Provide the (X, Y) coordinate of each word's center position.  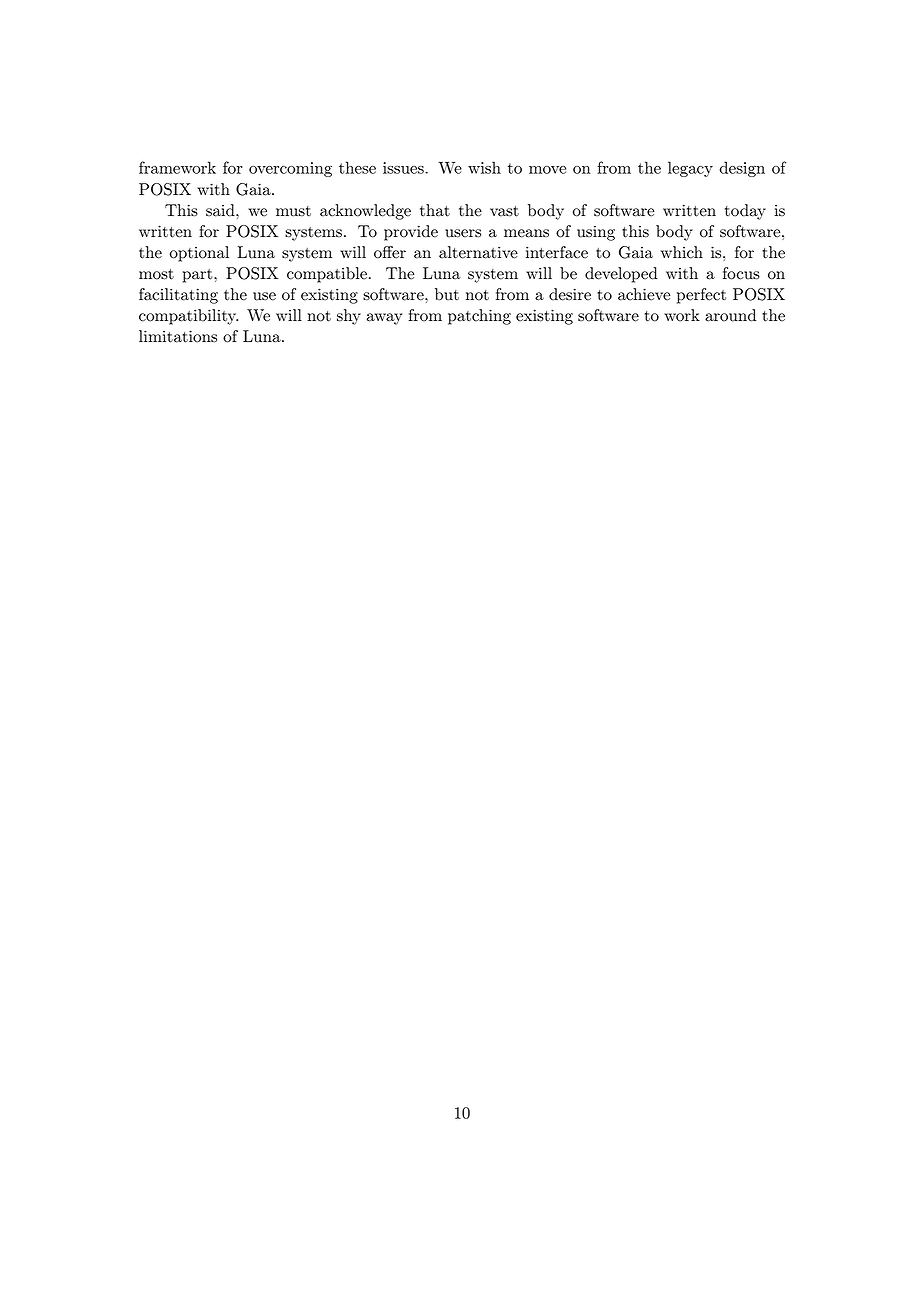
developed (621, 275)
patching (479, 317)
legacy (690, 169)
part (199, 276)
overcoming (290, 169)
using (596, 233)
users (463, 233)
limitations (178, 336)
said (221, 210)
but (447, 294)
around (730, 315)
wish (484, 167)
